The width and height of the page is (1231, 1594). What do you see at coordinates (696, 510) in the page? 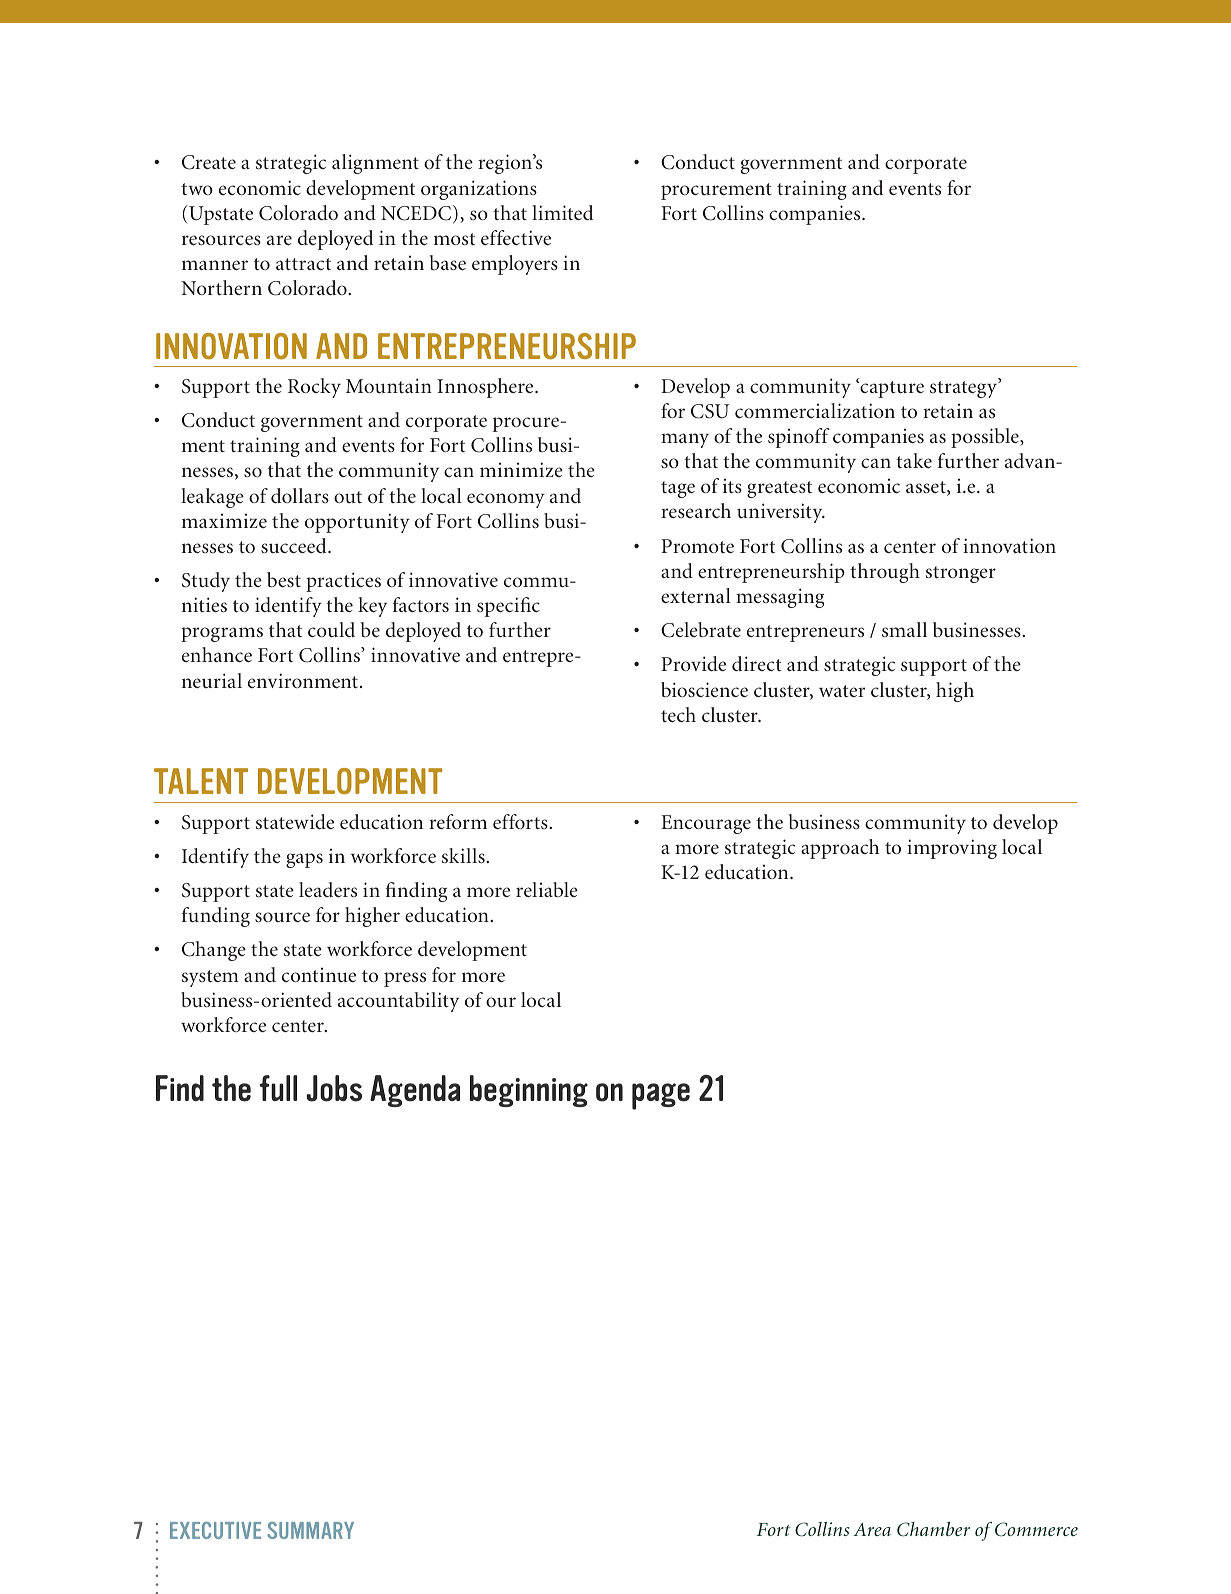
I see `research` at bounding box center [696, 510].
